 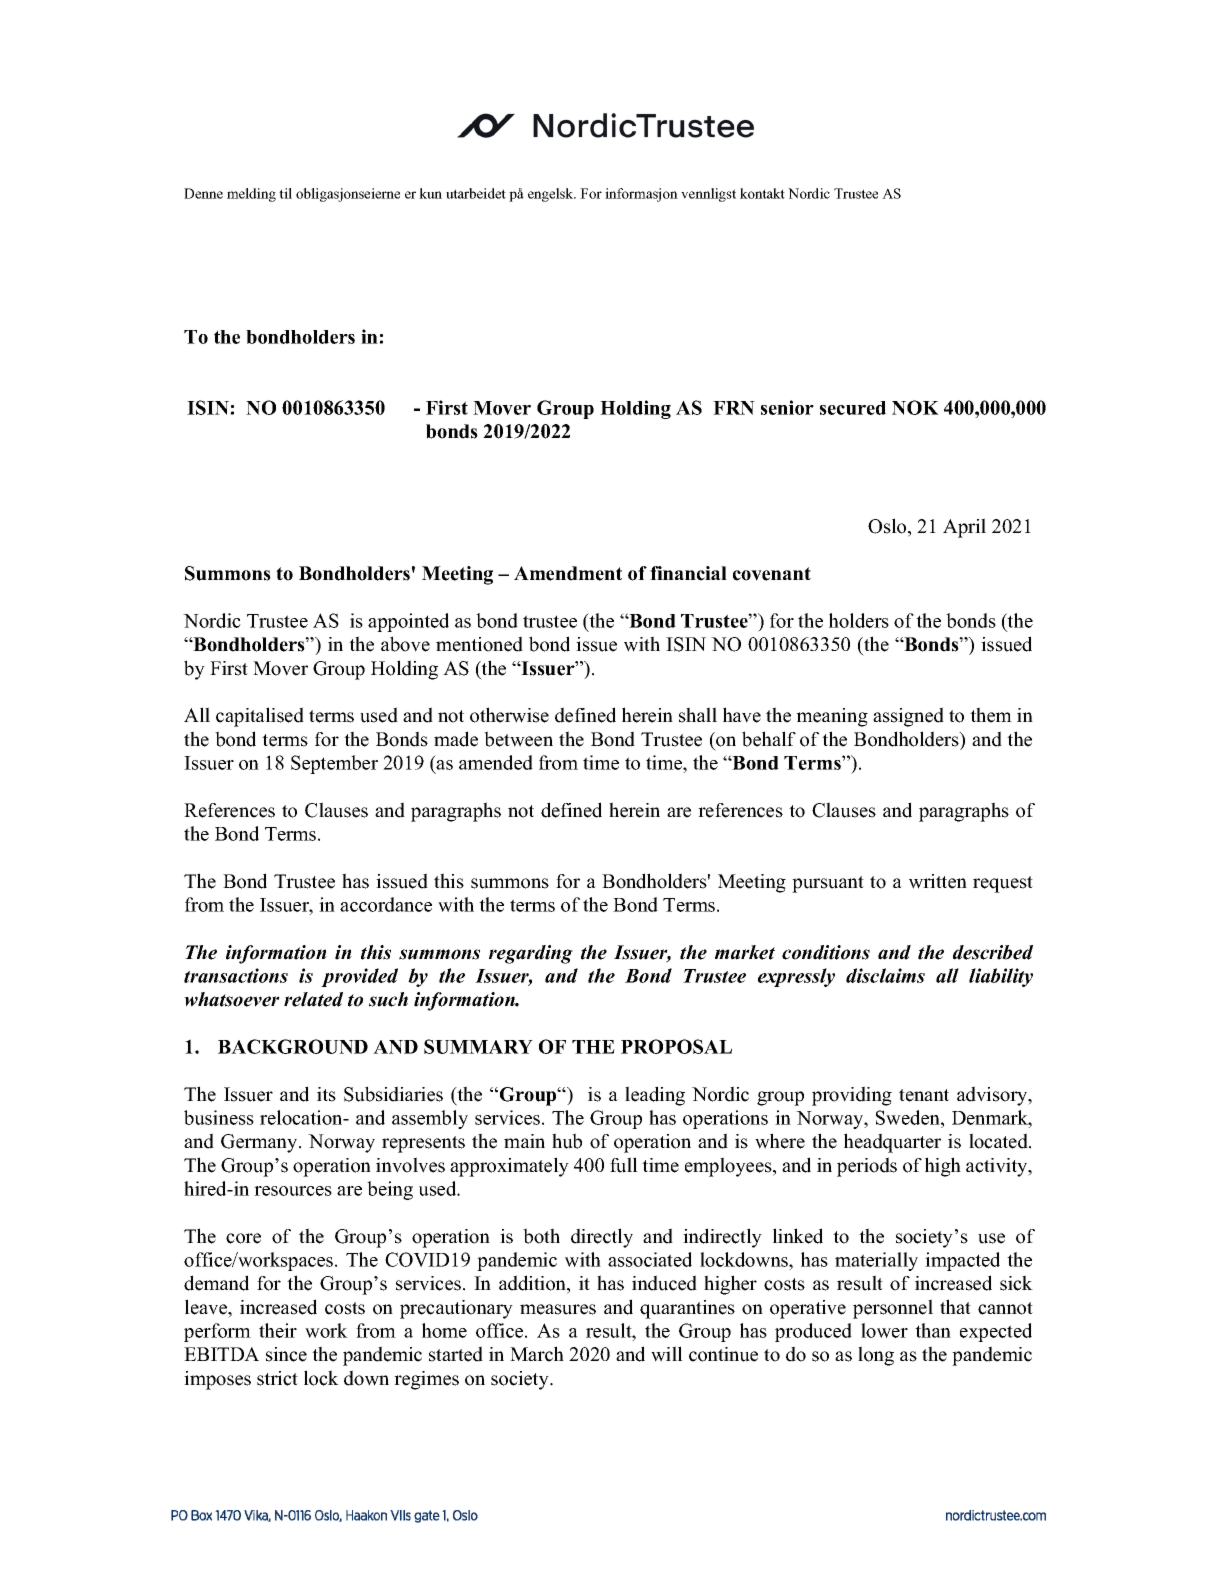 I want to click on tenant, so click(x=924, y=1095).
